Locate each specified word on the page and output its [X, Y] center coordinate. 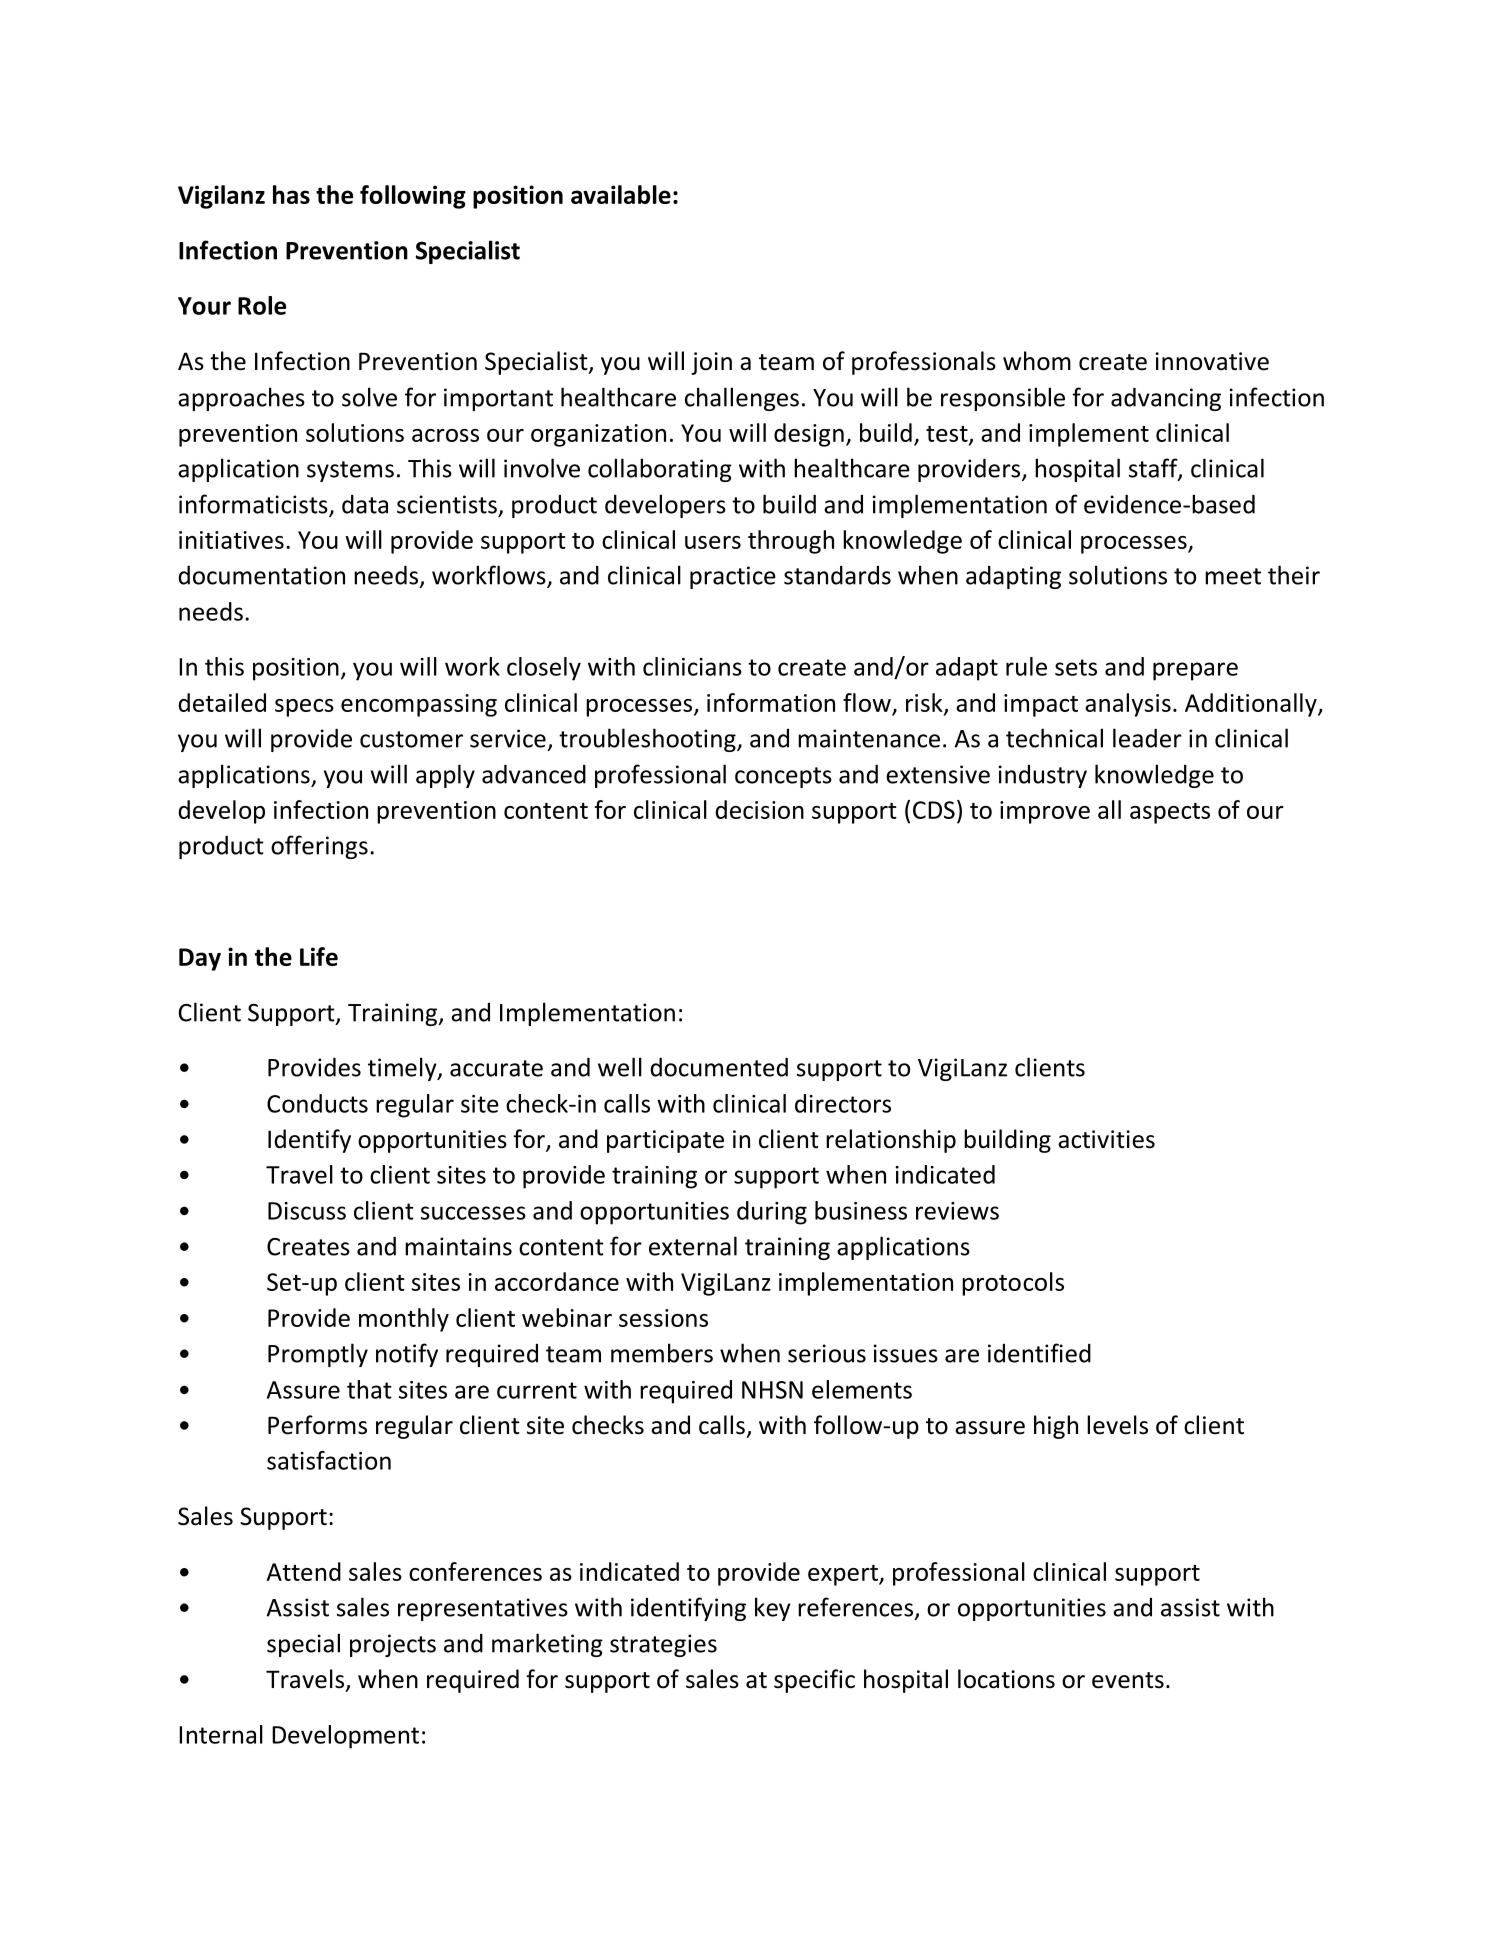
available [621, 194]
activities [1106, 1139]
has [291, 194]
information [771, 702]
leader [1147, 738]
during [772, 1213]
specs [304, 708]
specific [814, 1681]
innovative [1212, 361]
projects [393, 1645]
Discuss [307, 1211]
